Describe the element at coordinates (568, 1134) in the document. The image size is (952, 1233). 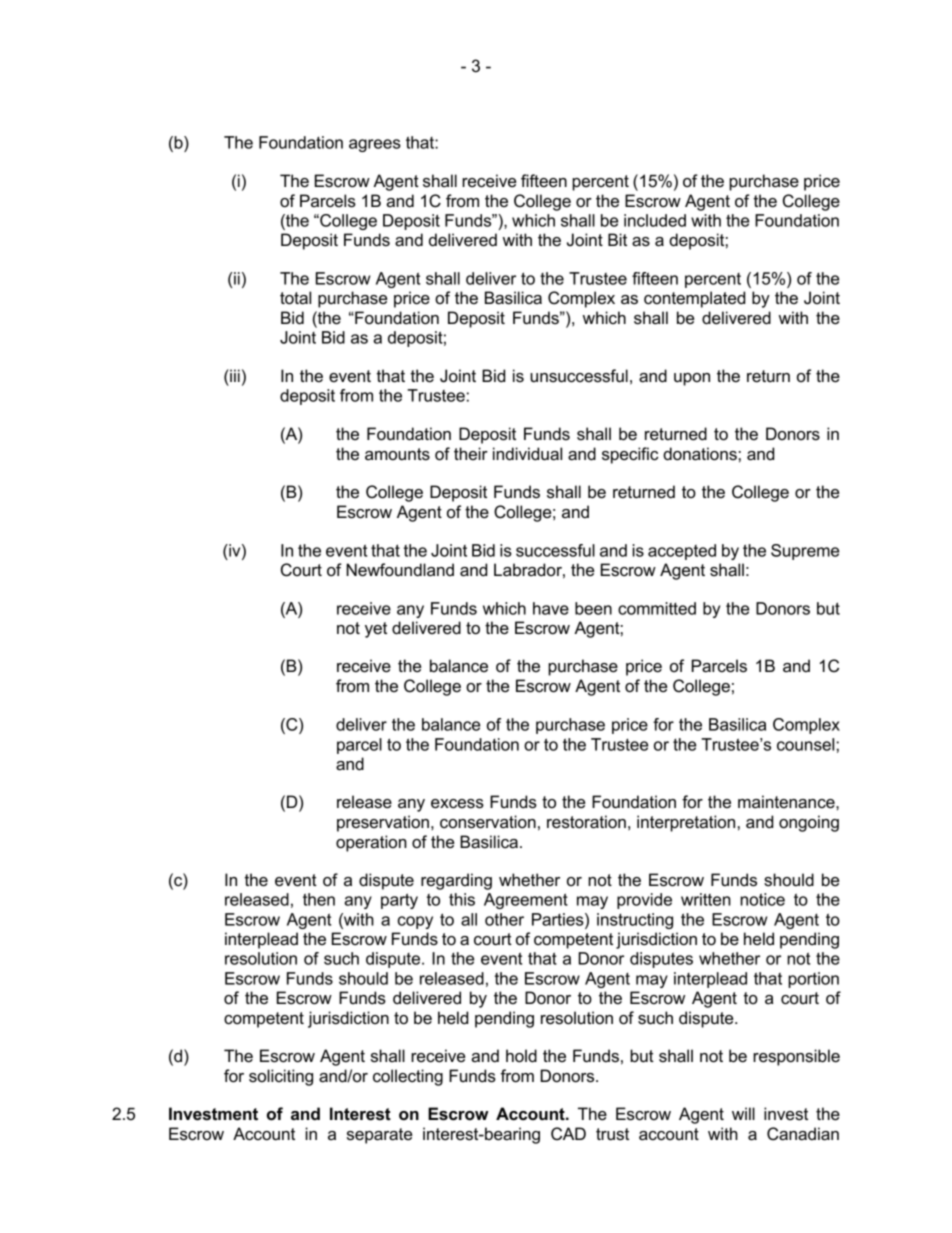
I see `CAD` at that location.
